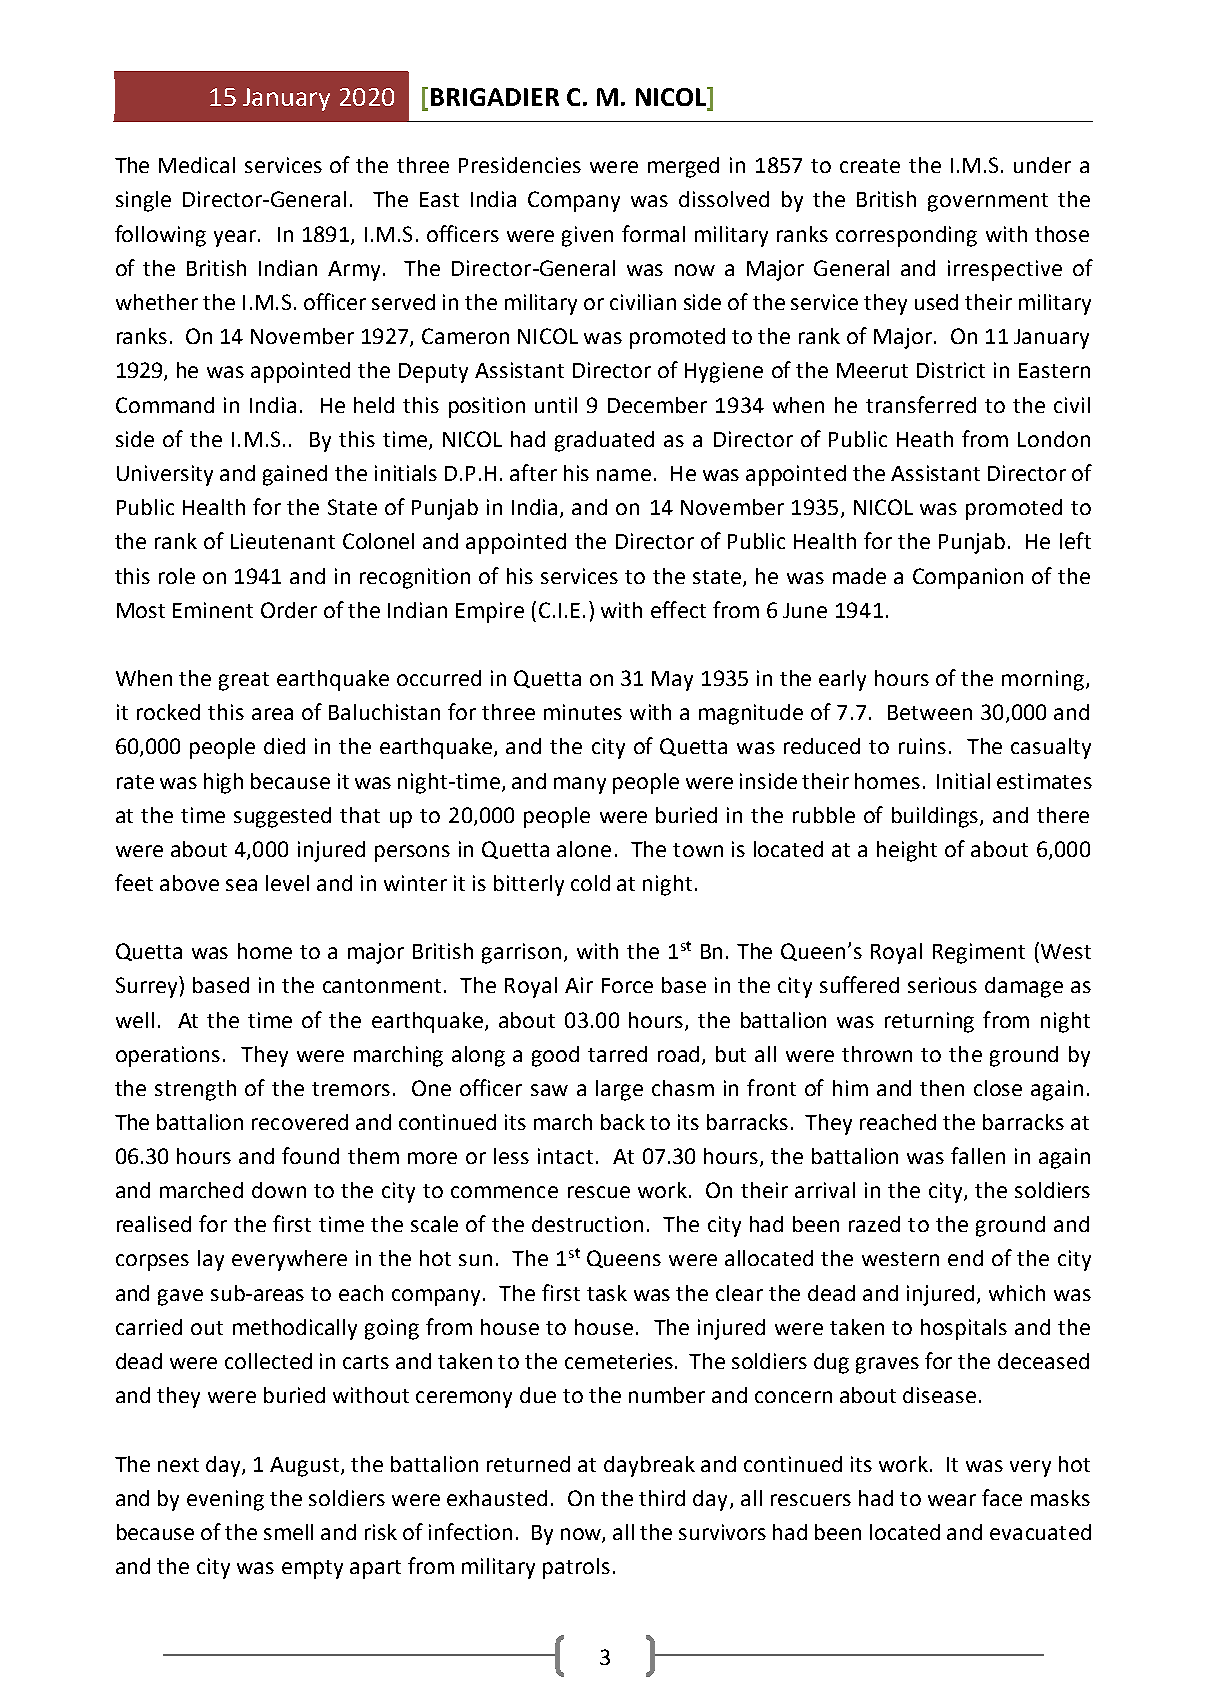 This page has height=1707, width=1207. Describe the element at coordinates (213, 610) in the page. I see `Eminent` at that location.
